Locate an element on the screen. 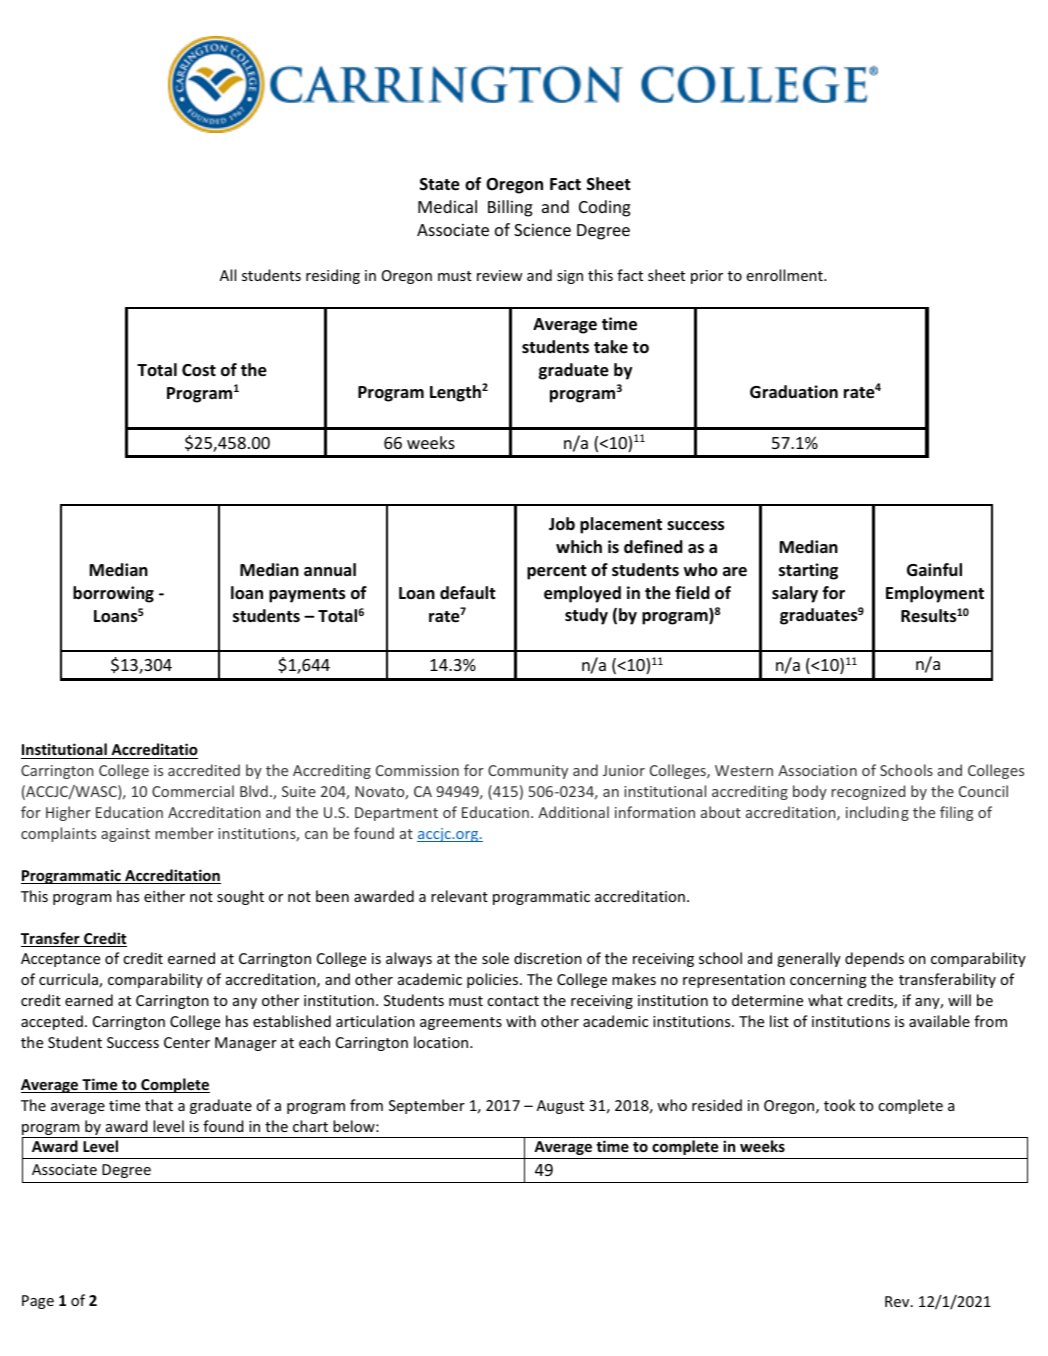  took is located at coordinates (839, 1105).
